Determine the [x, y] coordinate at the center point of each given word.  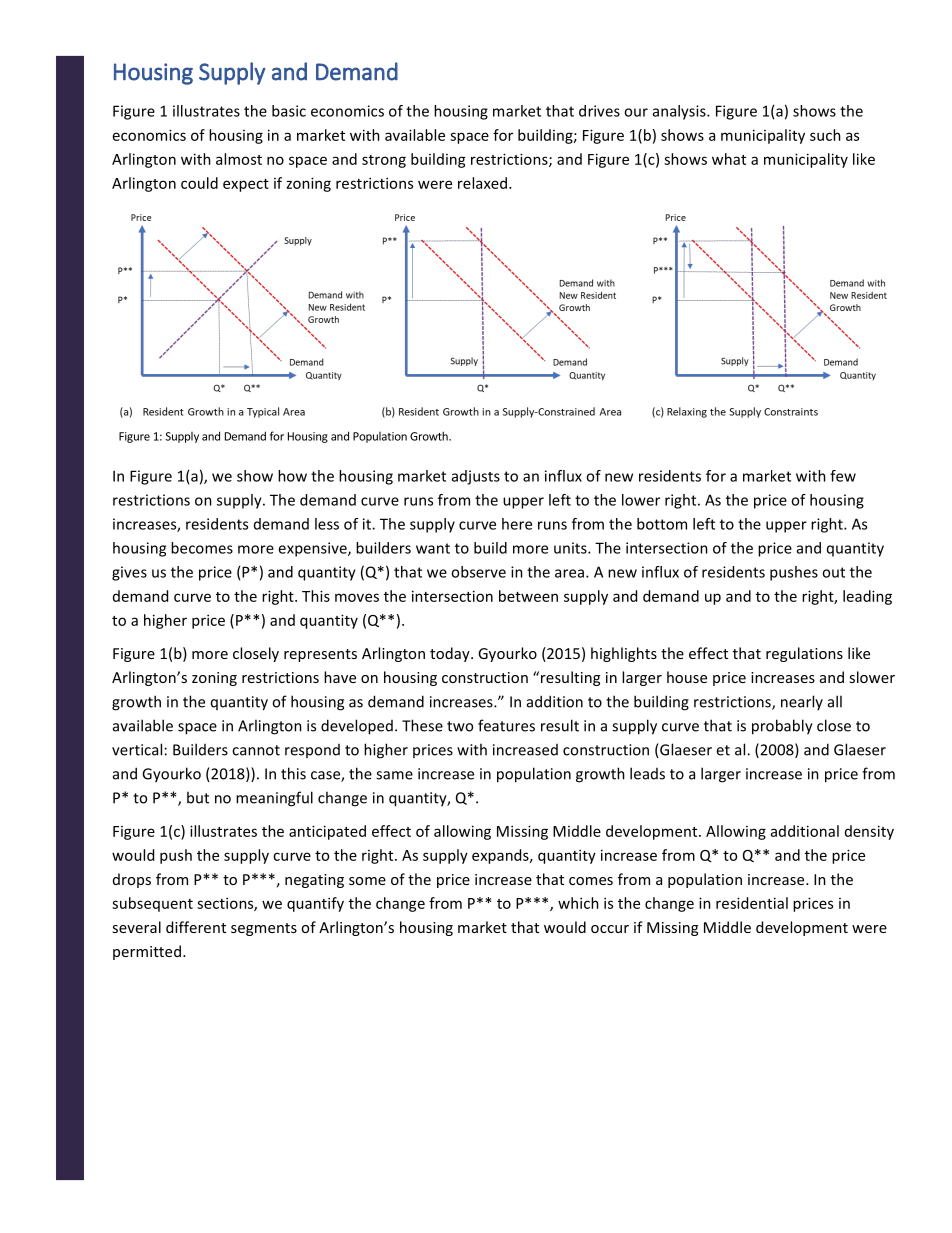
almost [239, 159]
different [196, 927]
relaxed [484, 183]
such [825, 135]
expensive [313, 549]
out [833, 572]
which [578, 903]
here [517, 524]
